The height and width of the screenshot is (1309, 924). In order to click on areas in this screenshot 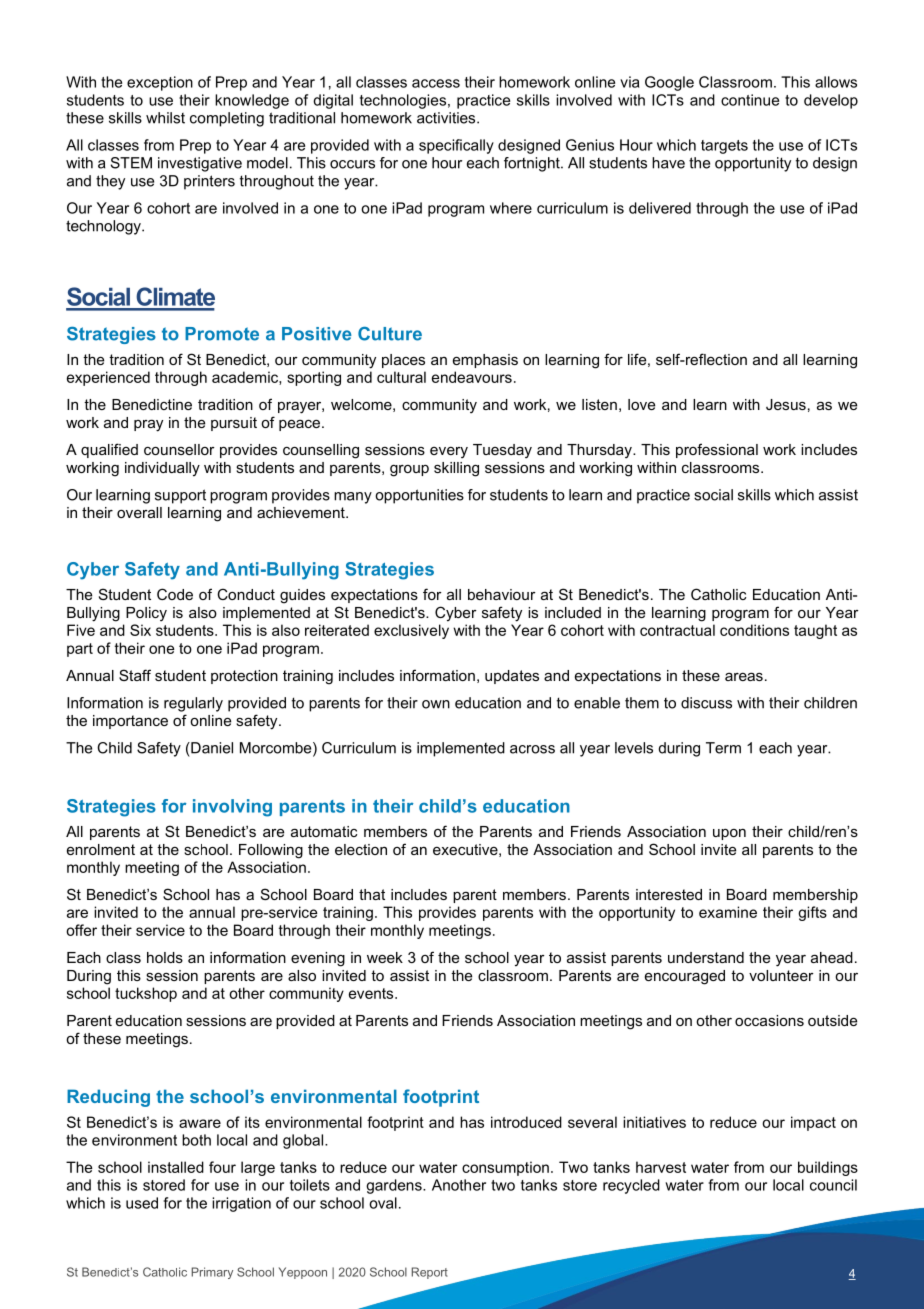, I will do `click(744, 676)`.
